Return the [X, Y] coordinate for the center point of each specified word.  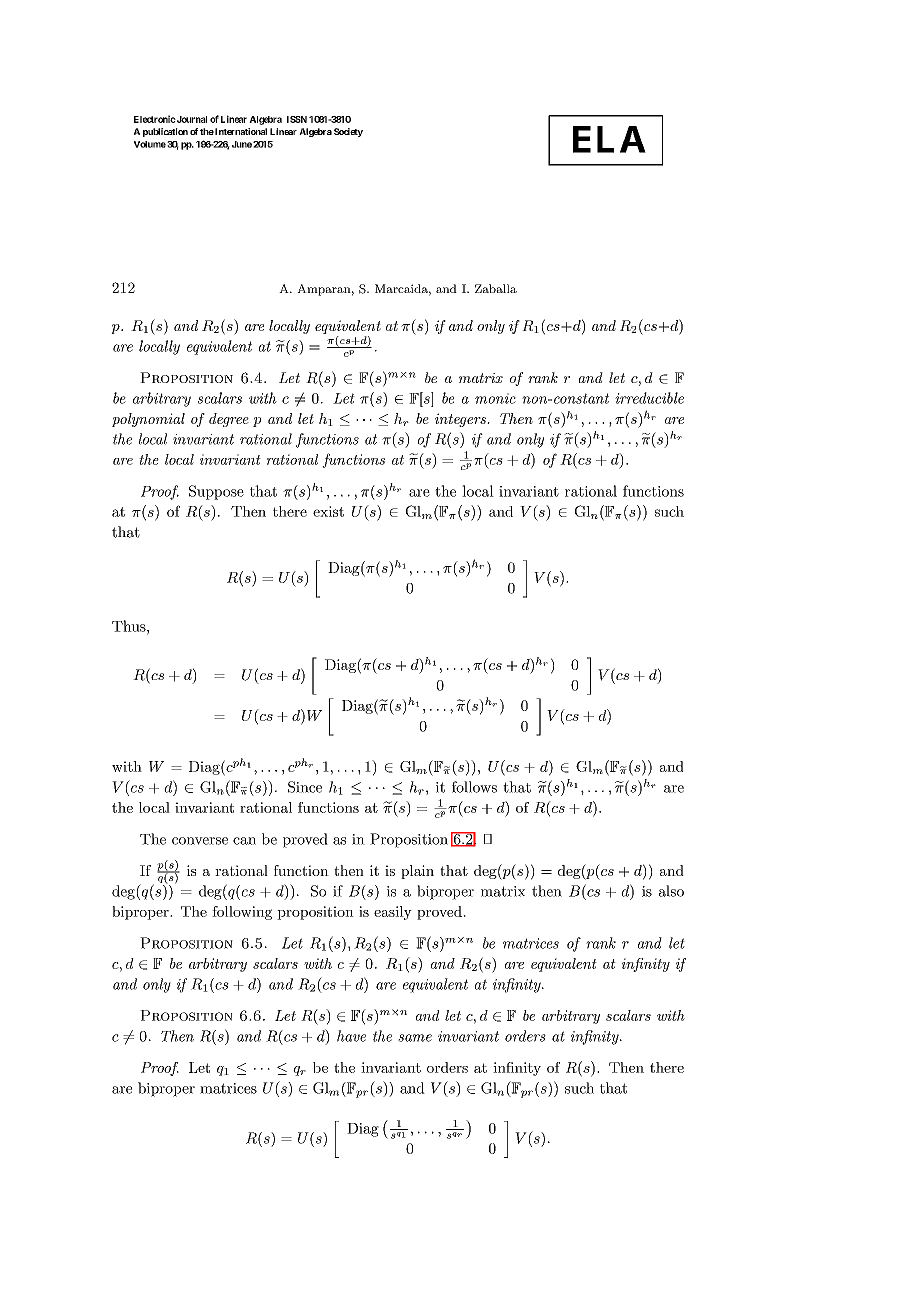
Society [348, 132]
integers [461, 420]
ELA [609, 139]
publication [165, 132]
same [415, 1038]
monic [495, 398]
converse [200, 841]
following [242, 913]
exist [328, 511]
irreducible [649, 398]
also [671, 891]
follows [474, 787]
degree [229, 420]
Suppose [216, 492]
